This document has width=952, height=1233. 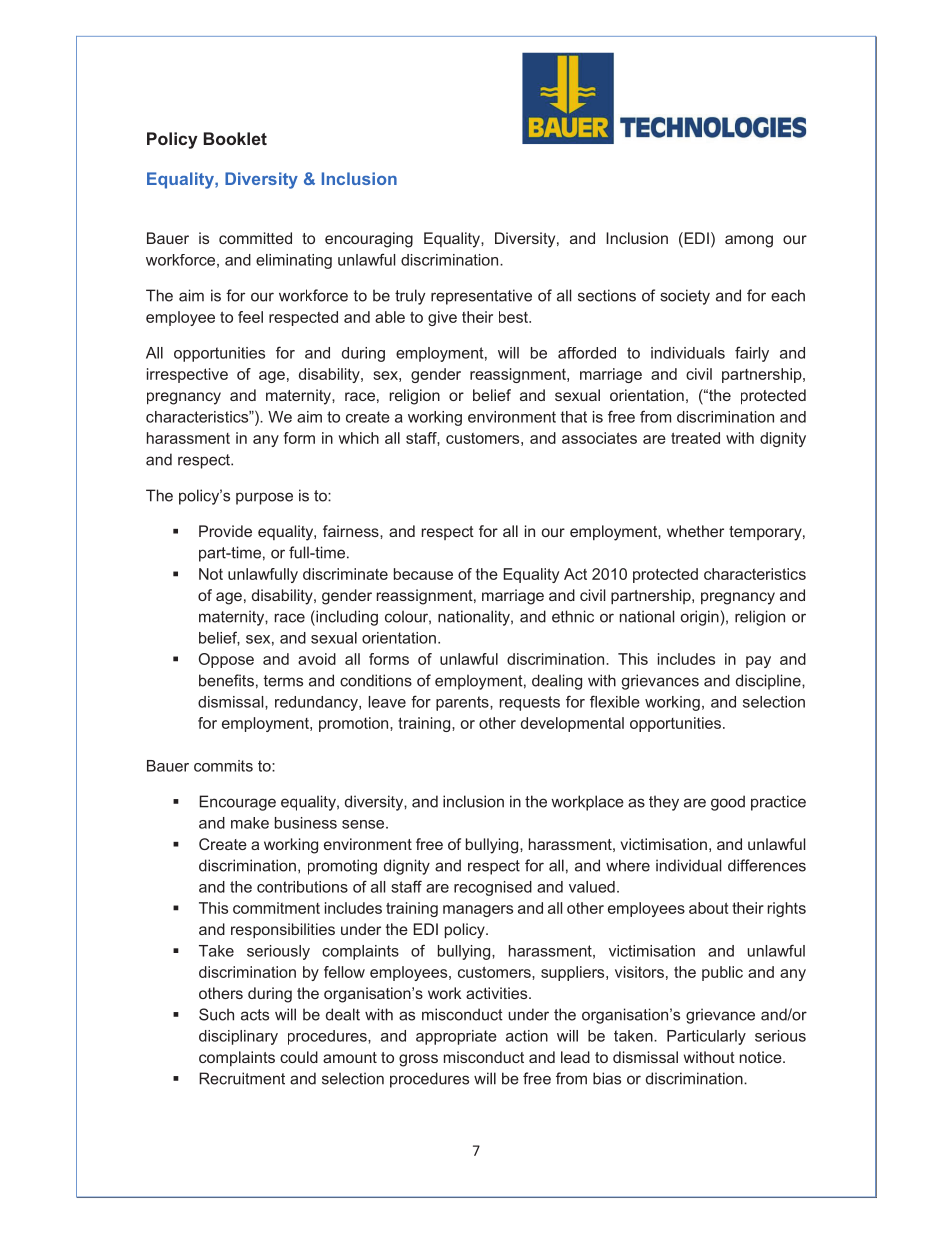 I want to click on good, so click(x=728, y=803).
